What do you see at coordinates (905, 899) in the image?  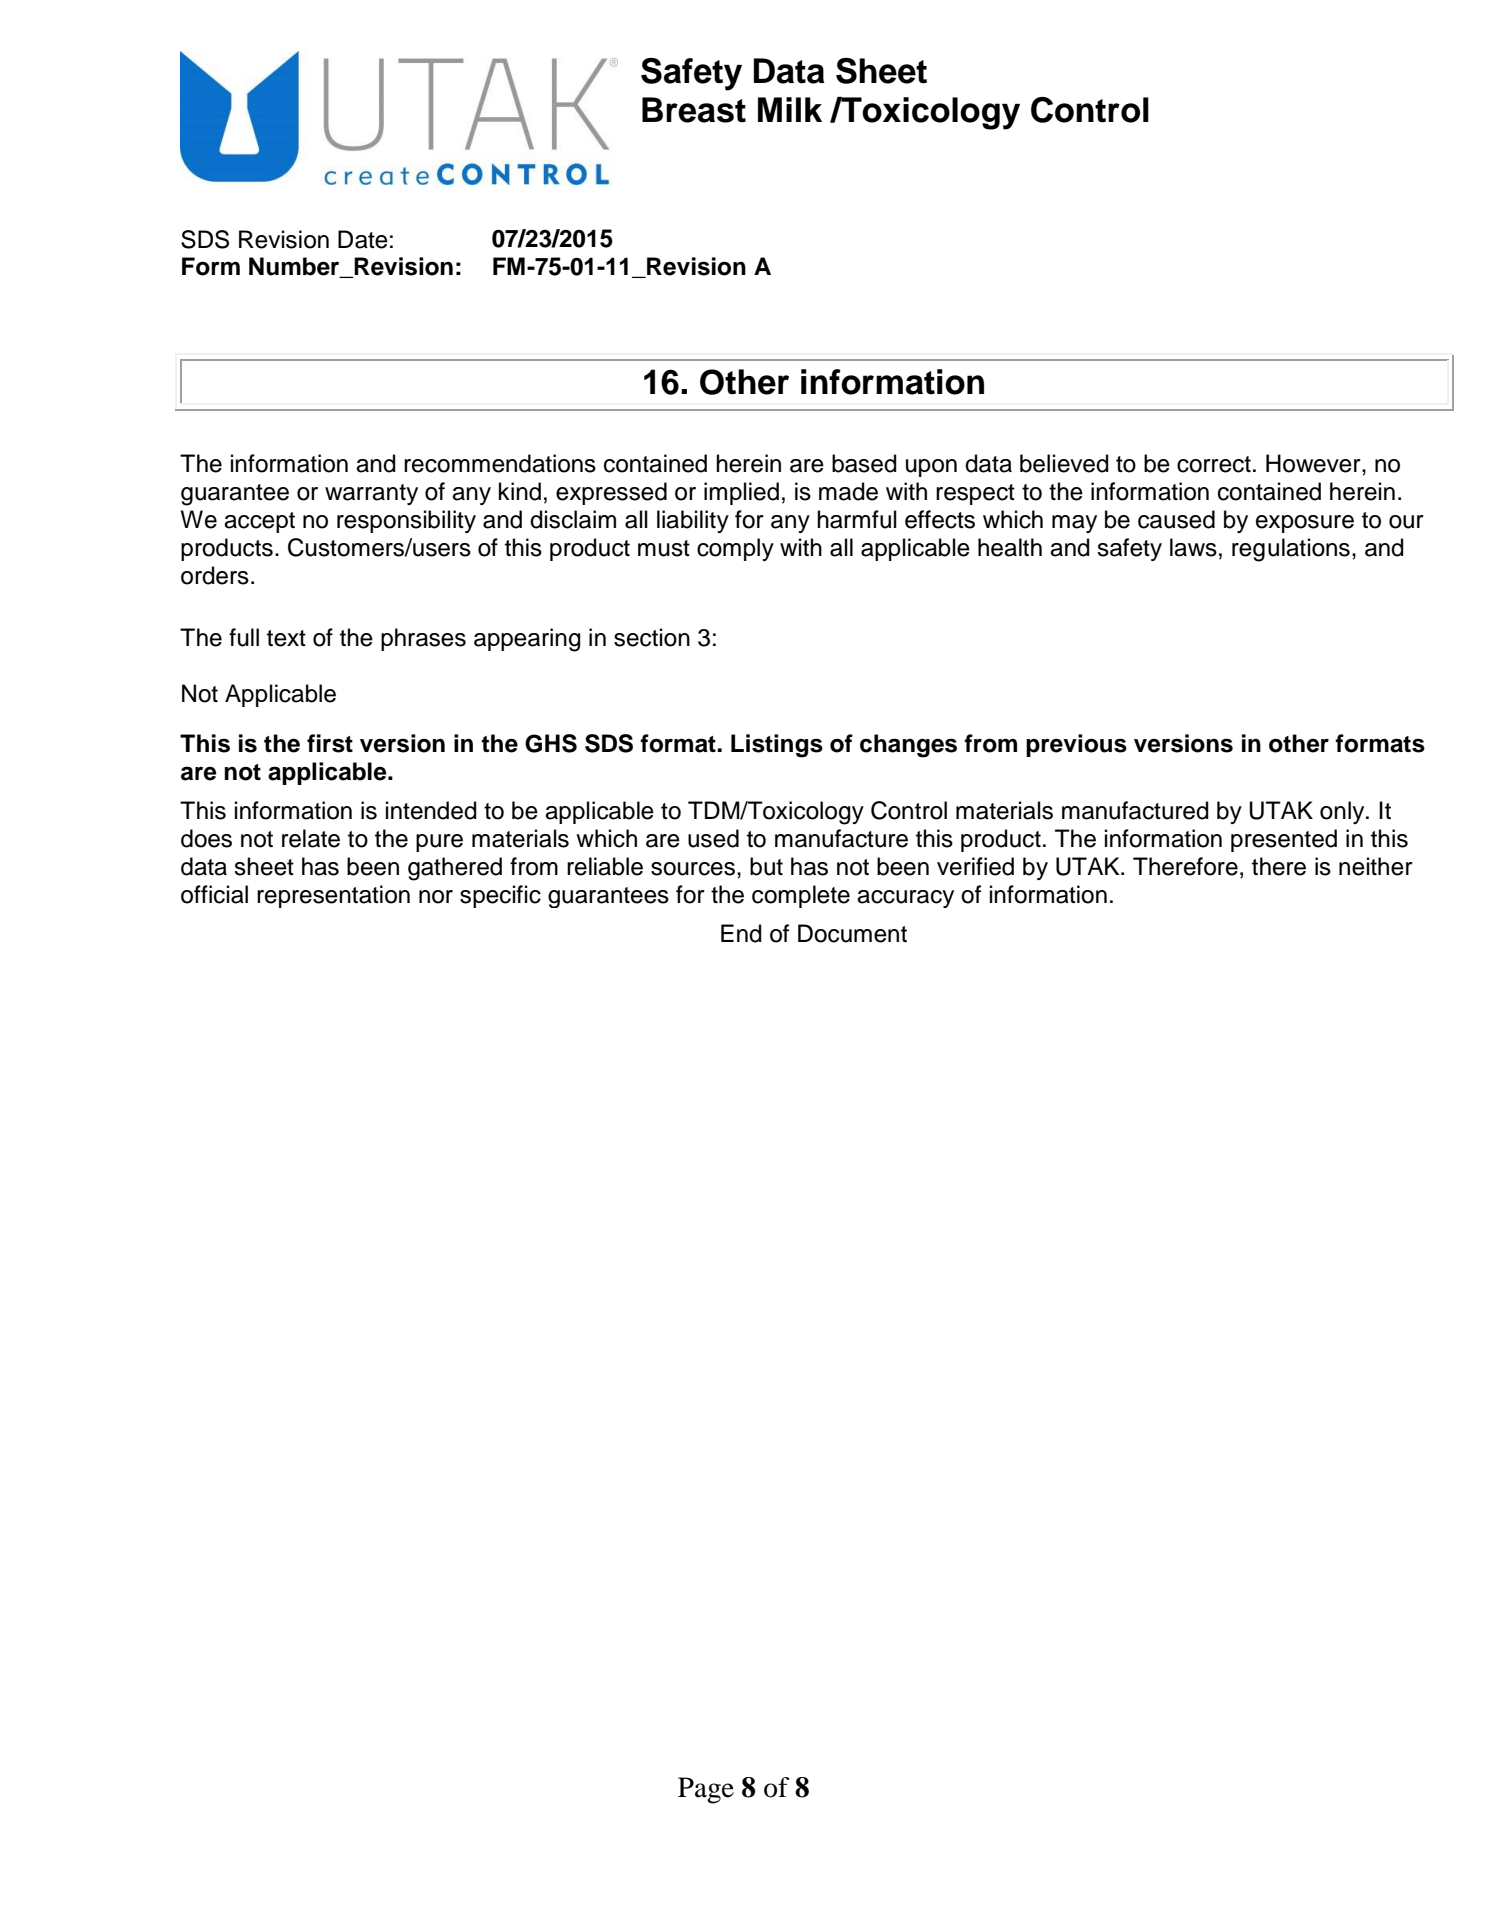 I see `accuracy` at bounding box center [905, 899].
